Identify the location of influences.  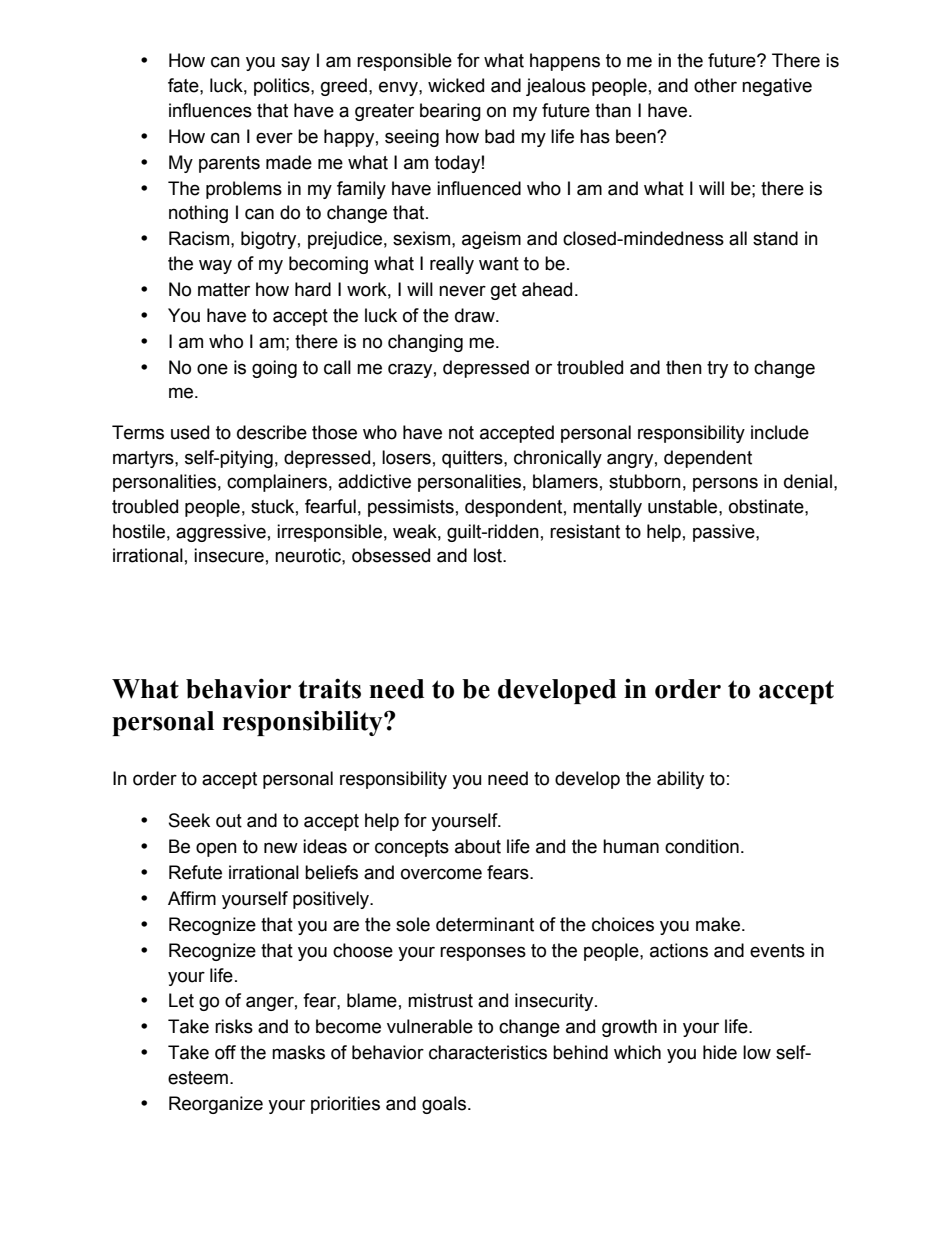
(210, 110).
